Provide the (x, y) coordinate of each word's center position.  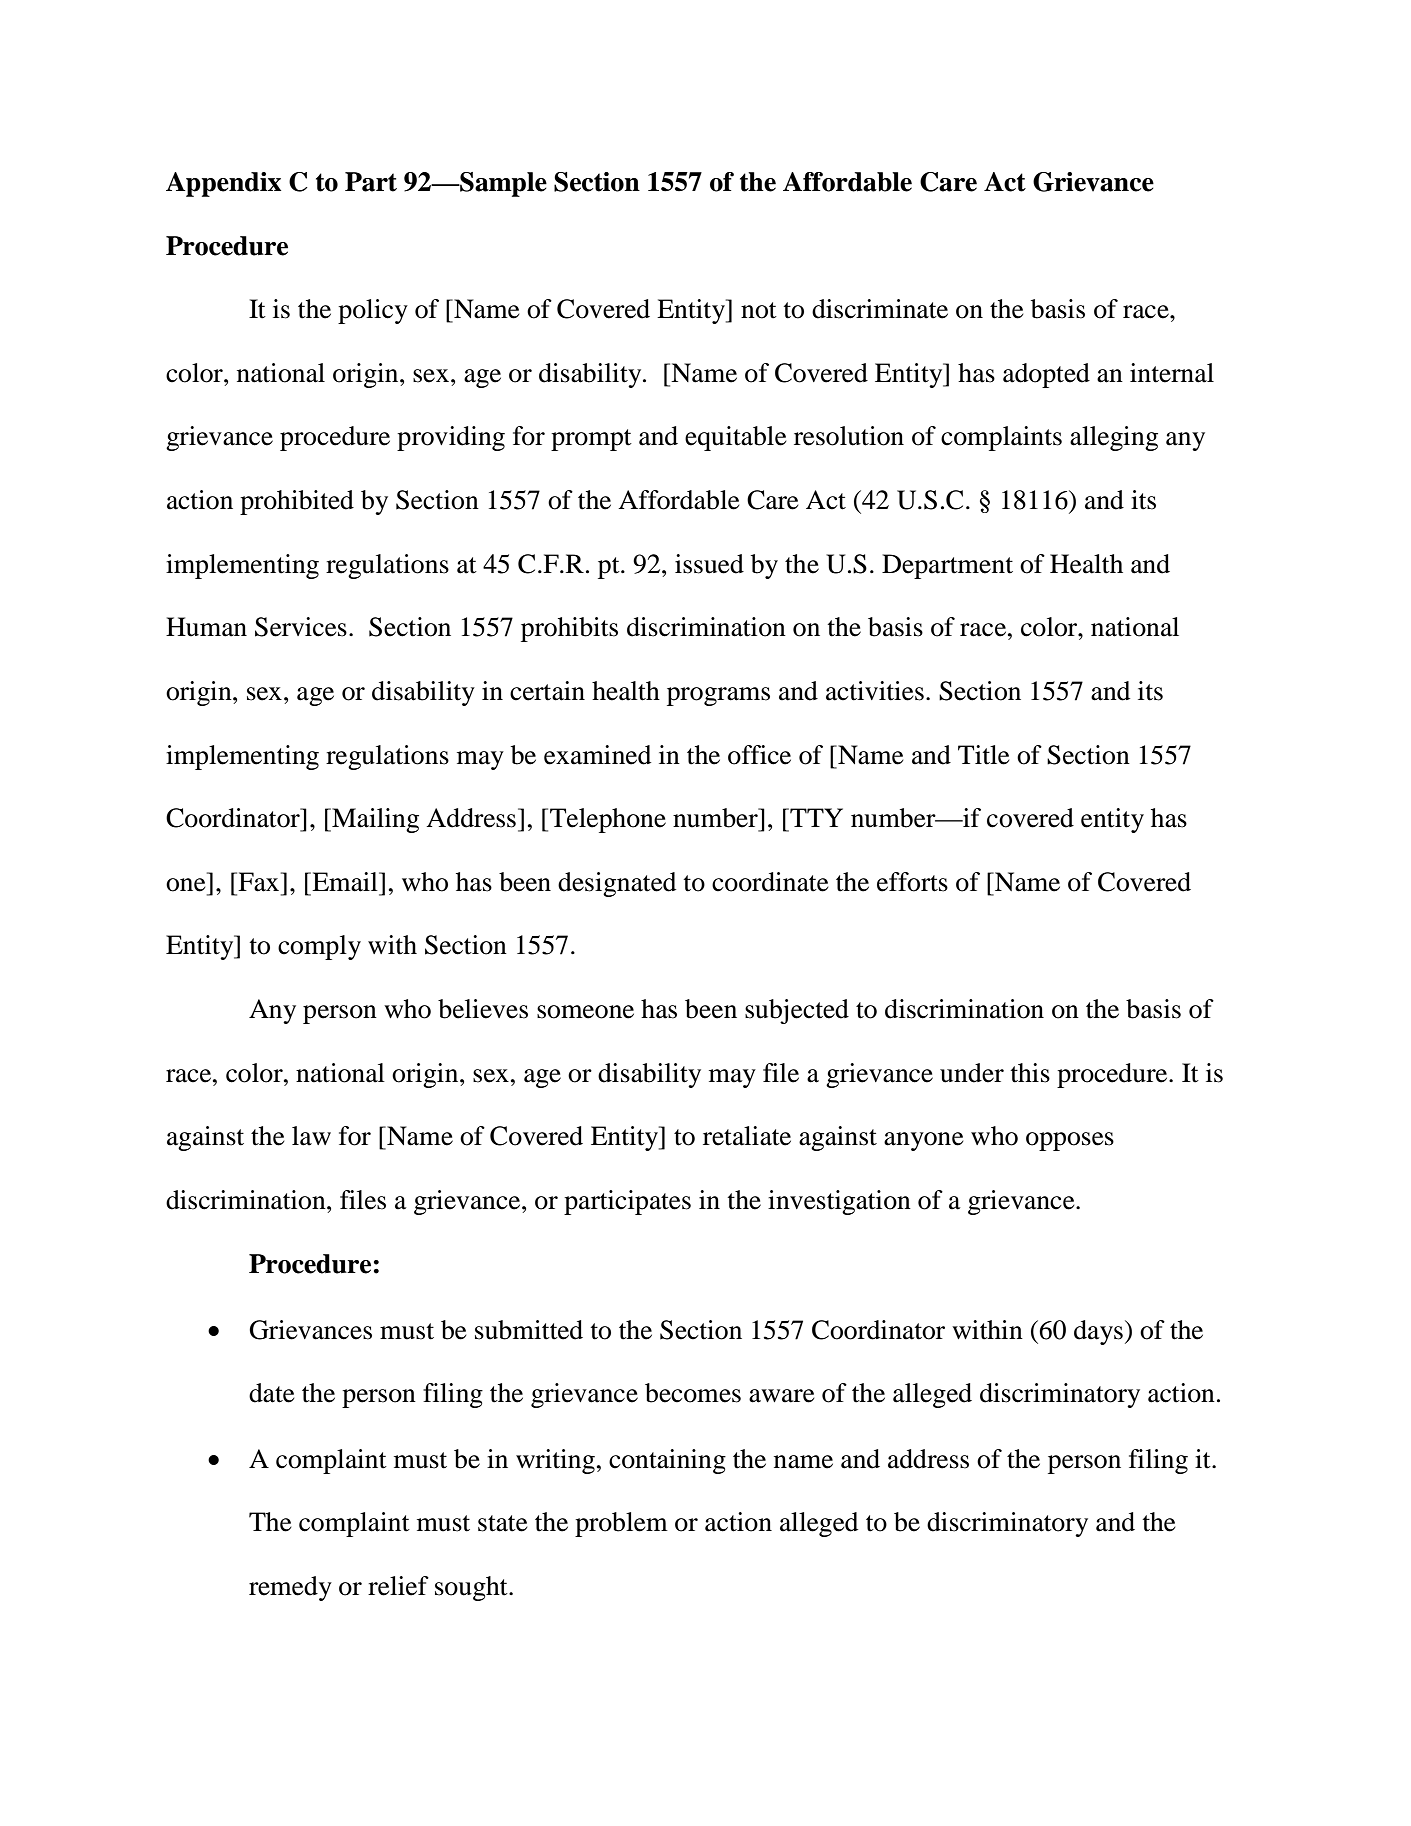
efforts (912, 882)
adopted (1046, 375)
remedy (290, 1588)
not (759, 310)
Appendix (223, 184)
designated (617, 884)
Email (345, 882)
